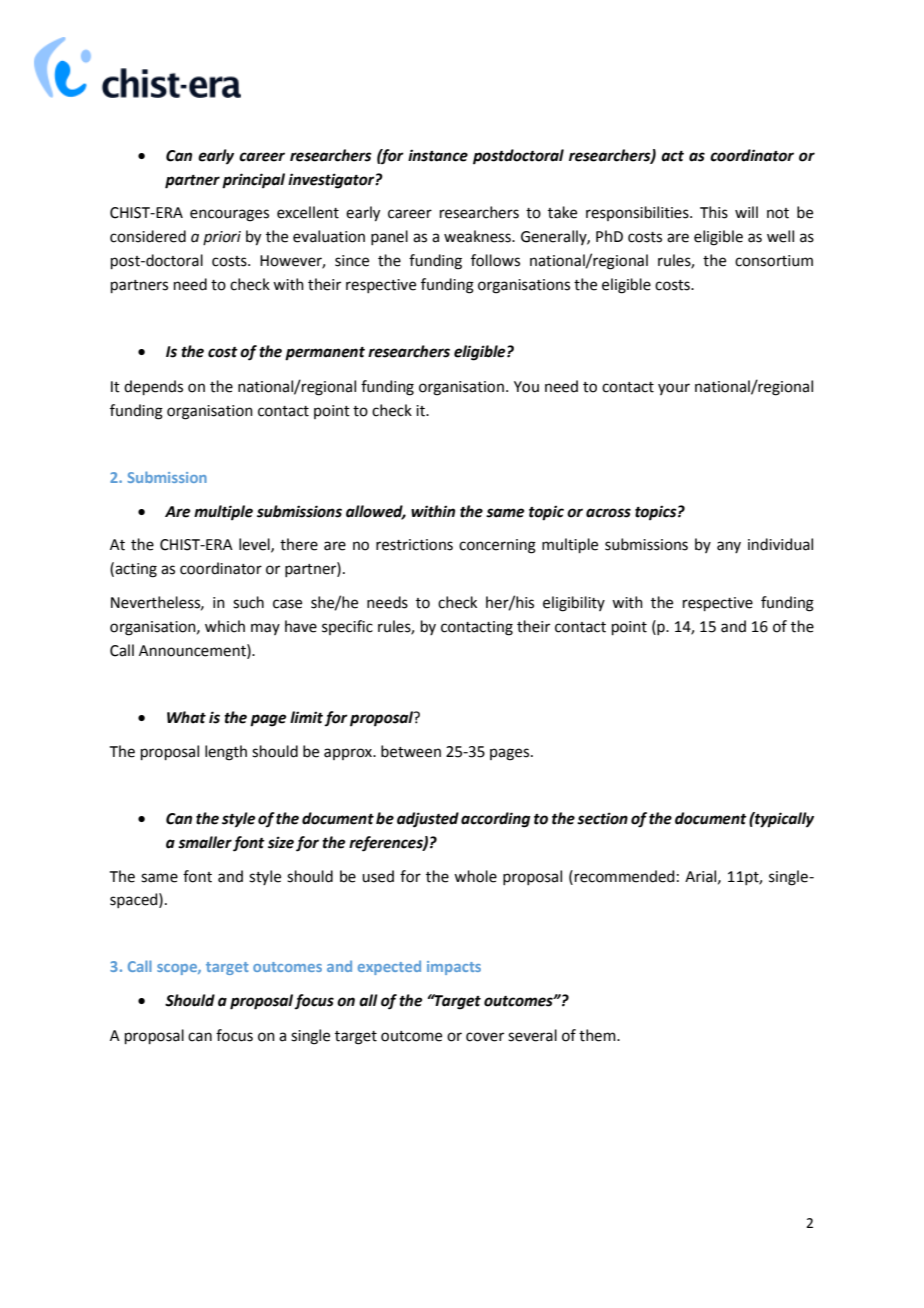 The width and height of the image is (924, 1308). Describe the element at coordinates (438, 155) in the image. I see `instance` at that location.
